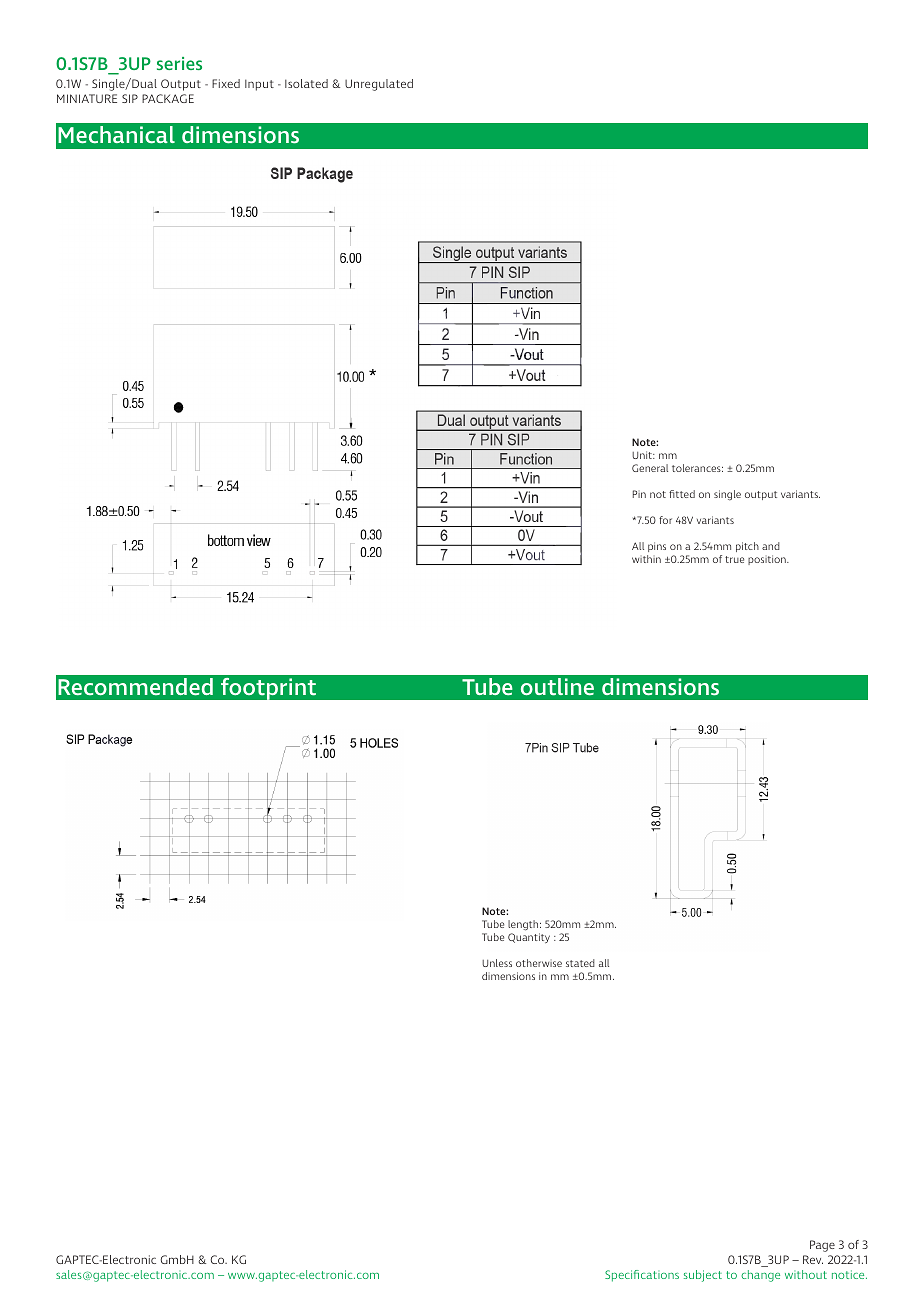 The width and height of the image is (924, 1308). What do you see at coordinates (306, 83) in the image?
I see `Isolated` at bounding box center [306, 83].
